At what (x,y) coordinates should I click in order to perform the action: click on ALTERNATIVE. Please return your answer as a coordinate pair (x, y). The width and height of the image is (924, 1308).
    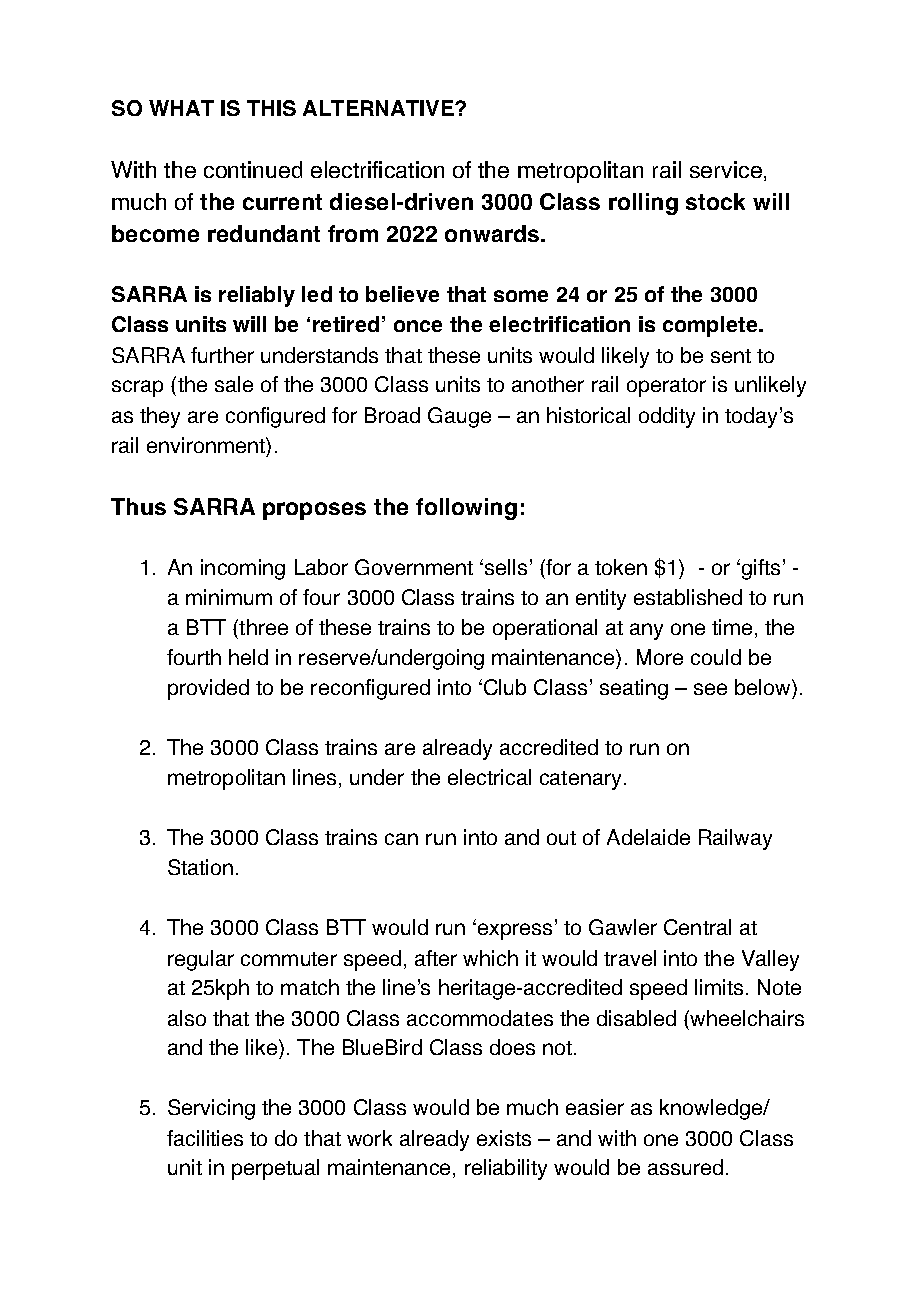
    Looking at the image, I should click on (379, 108).
